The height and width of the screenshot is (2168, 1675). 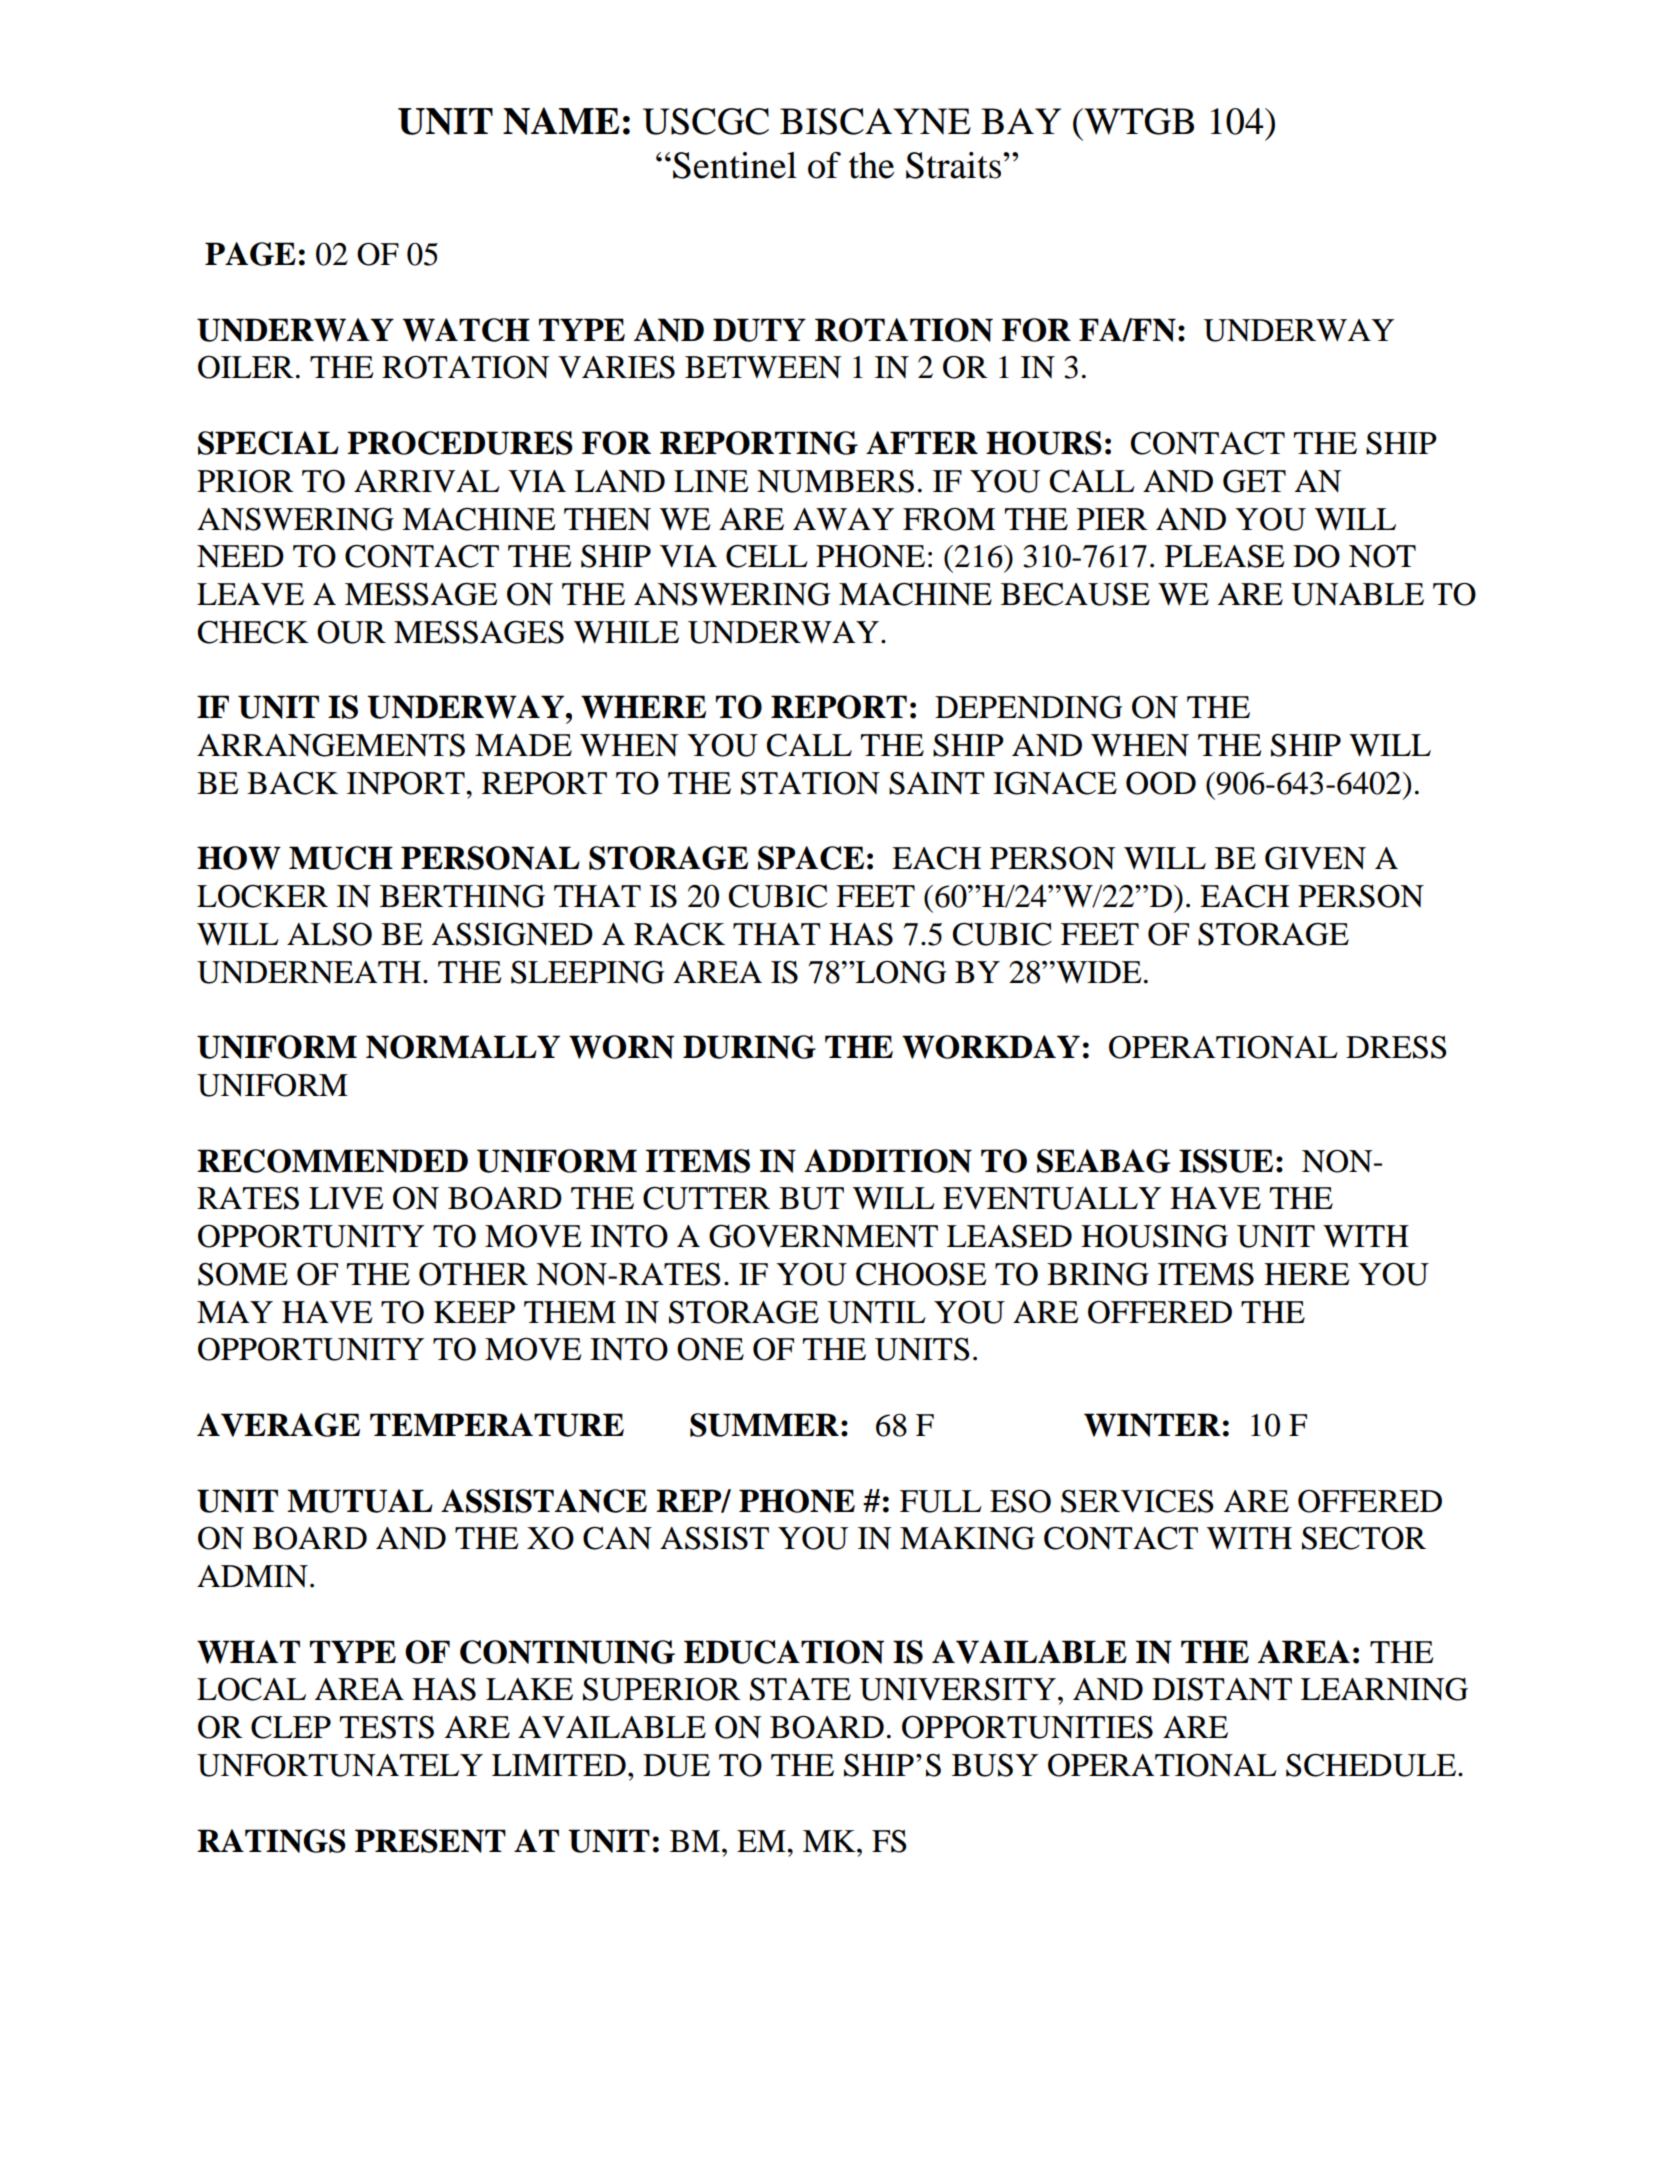 I want to click on STATE, so click(x=800, y=1689).
